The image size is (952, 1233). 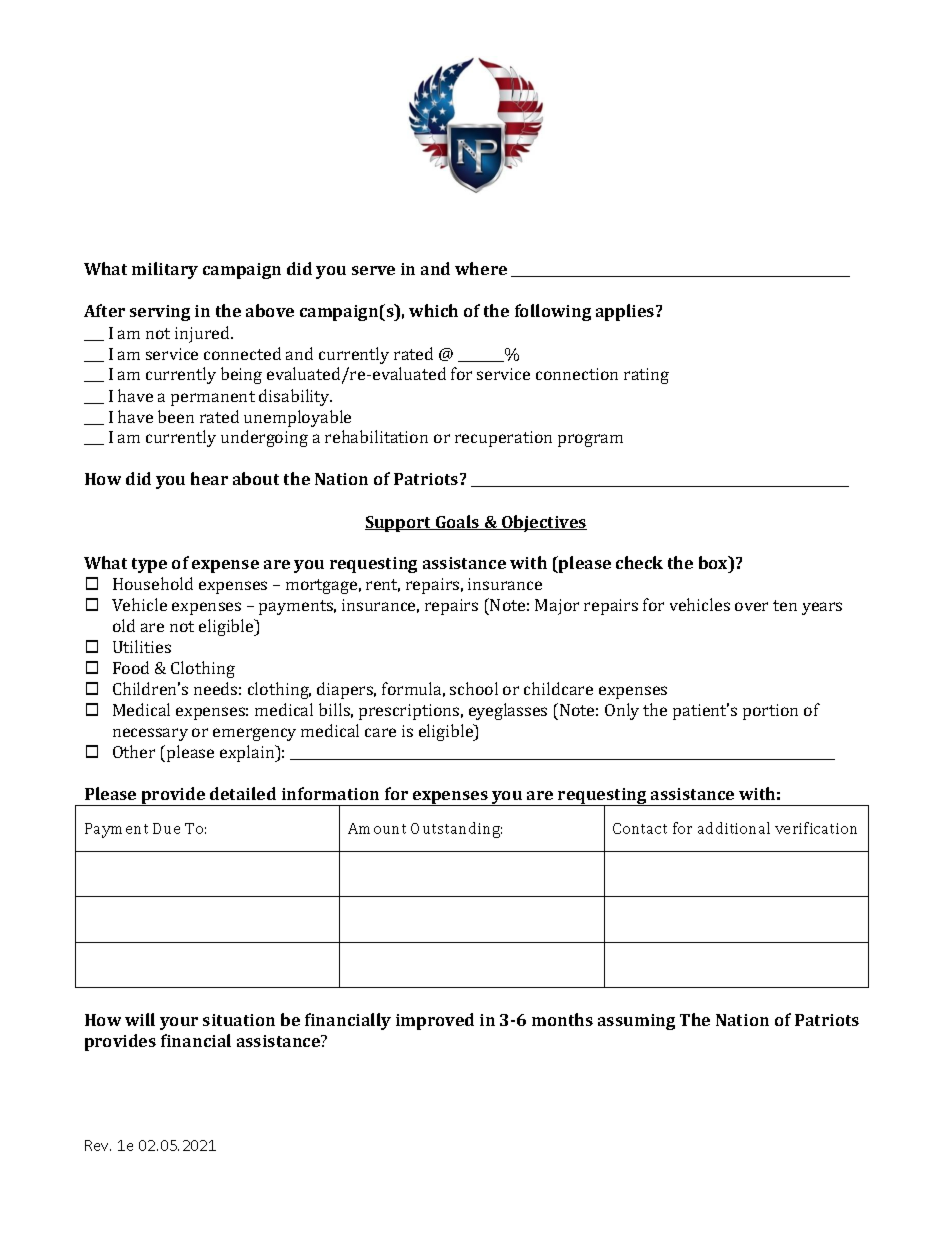 What do you see at coordinates (435, 1021) in the image?
I see `improved` at bounding box center [435, 1021].
